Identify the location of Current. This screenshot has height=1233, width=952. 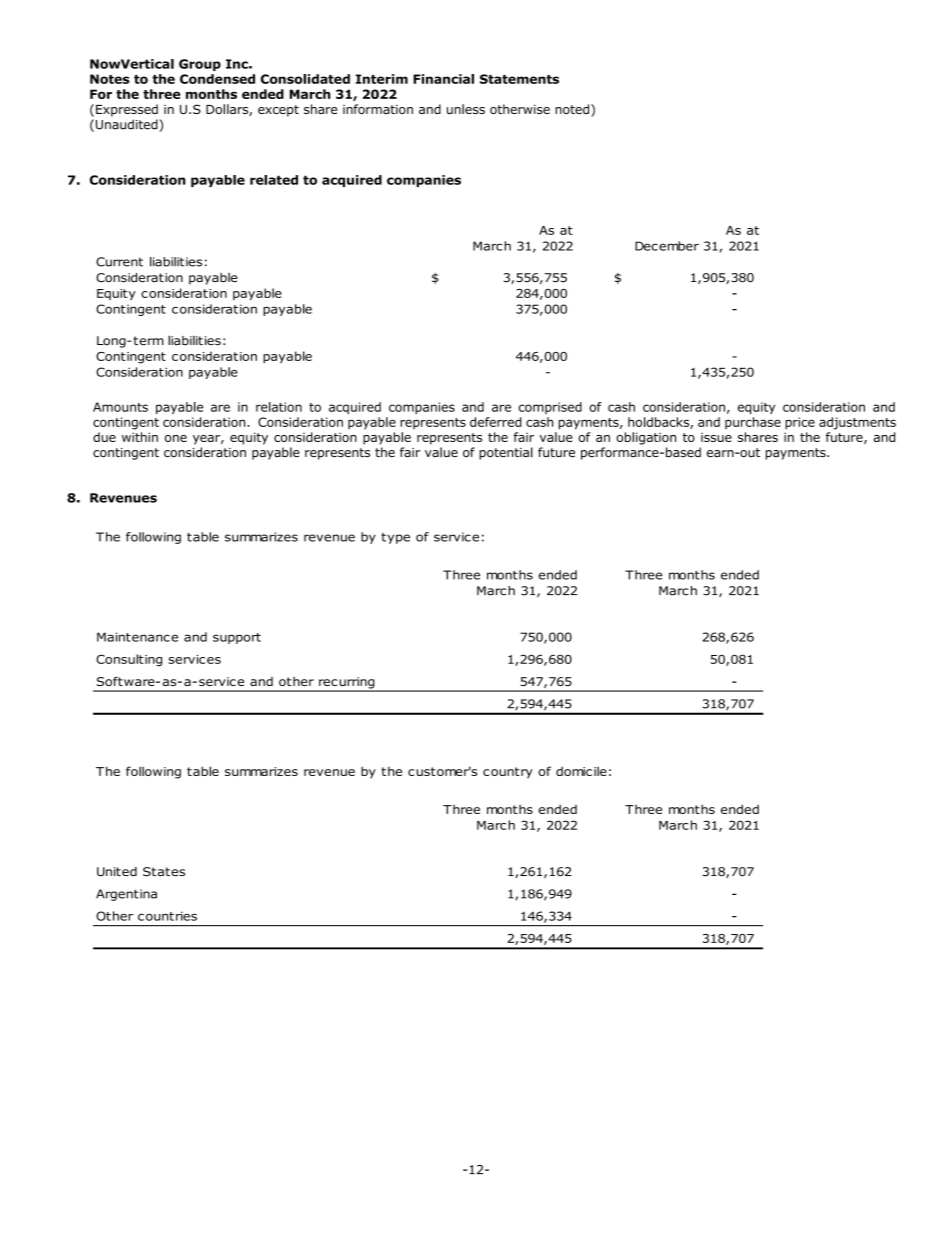
(119, 262).
